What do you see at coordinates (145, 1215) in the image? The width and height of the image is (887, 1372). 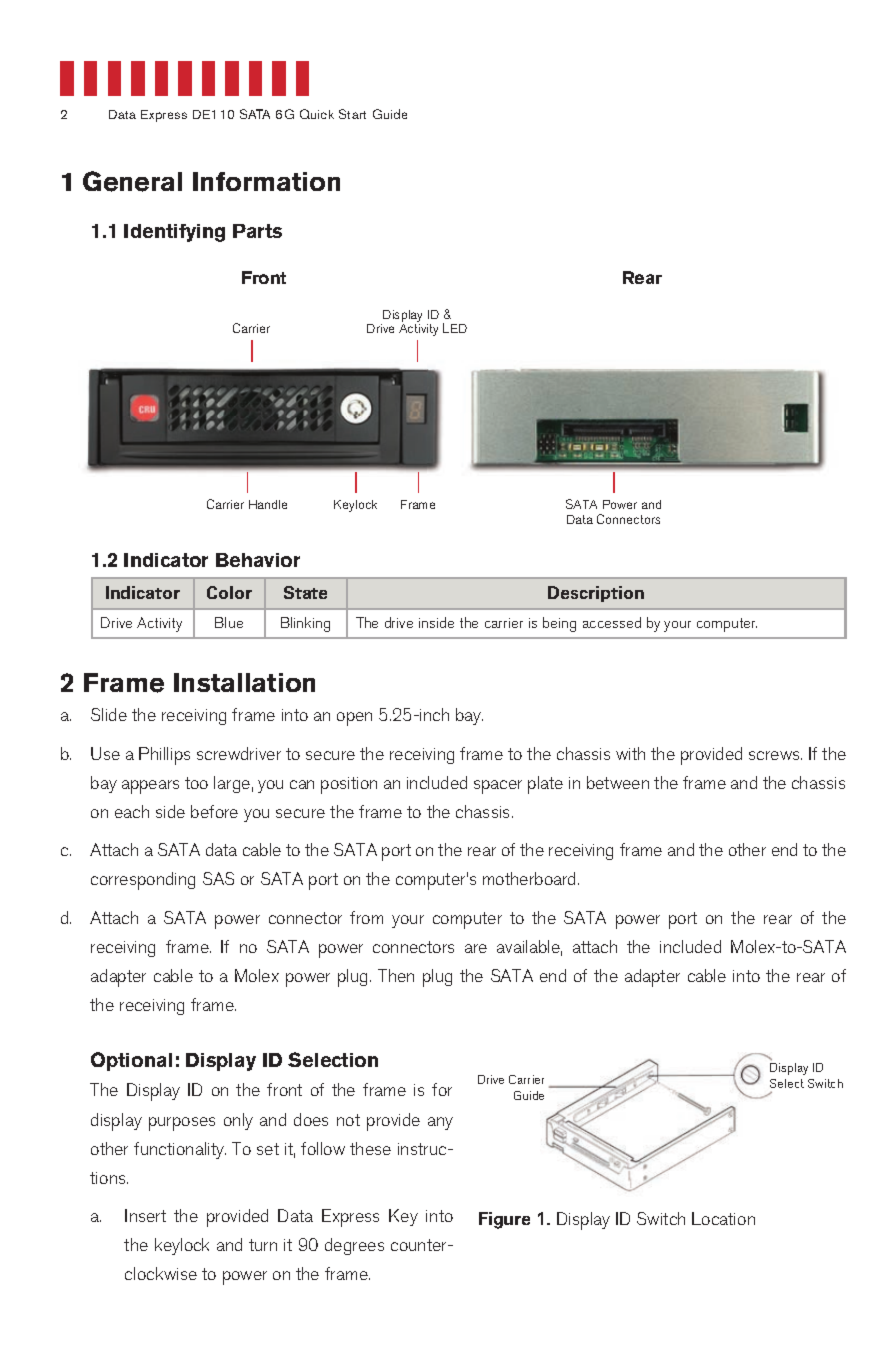 I see `Insert` at bounding box center [145, 1215].
